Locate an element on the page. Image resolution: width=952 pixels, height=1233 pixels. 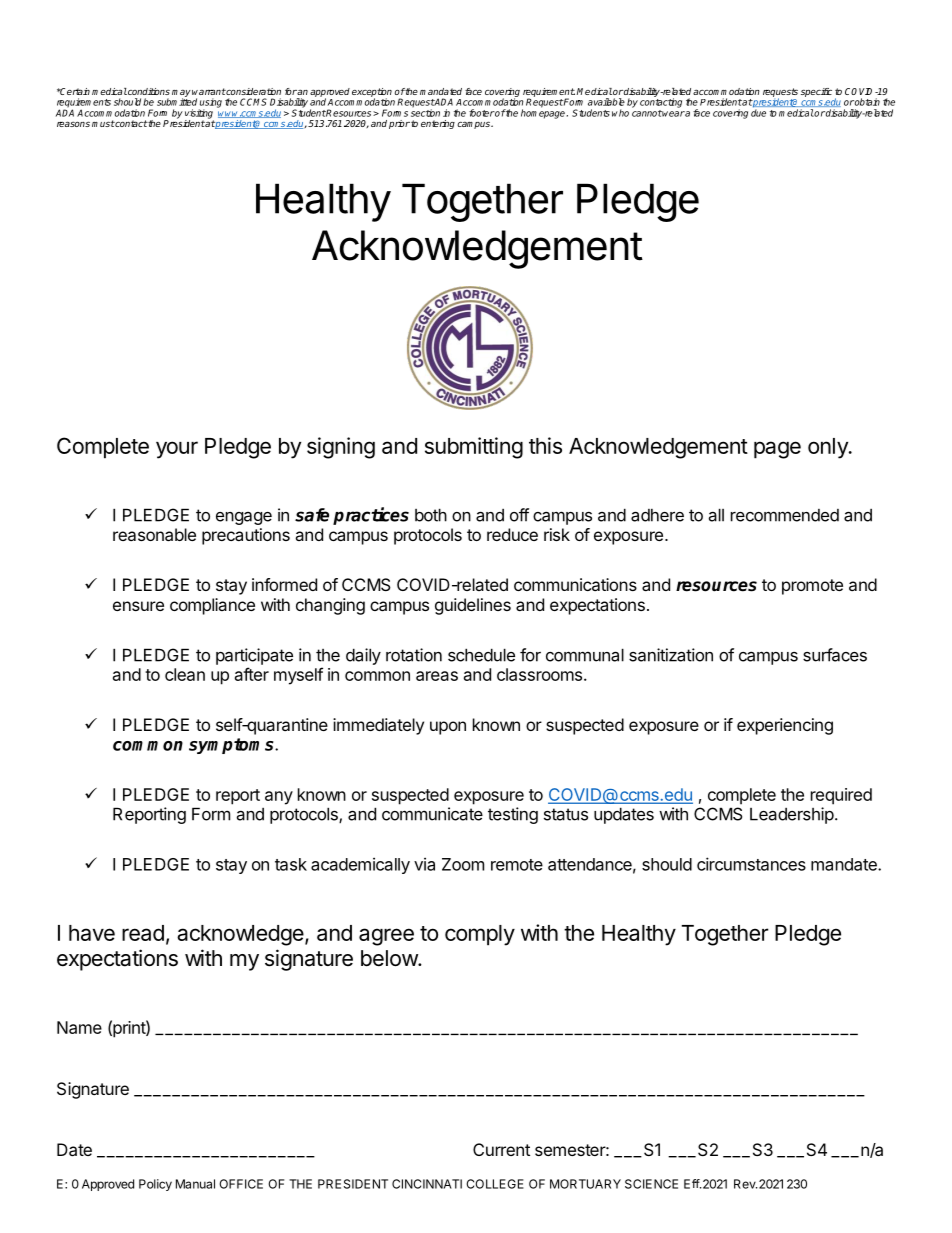
clean is located at coordinates (185, 674).
